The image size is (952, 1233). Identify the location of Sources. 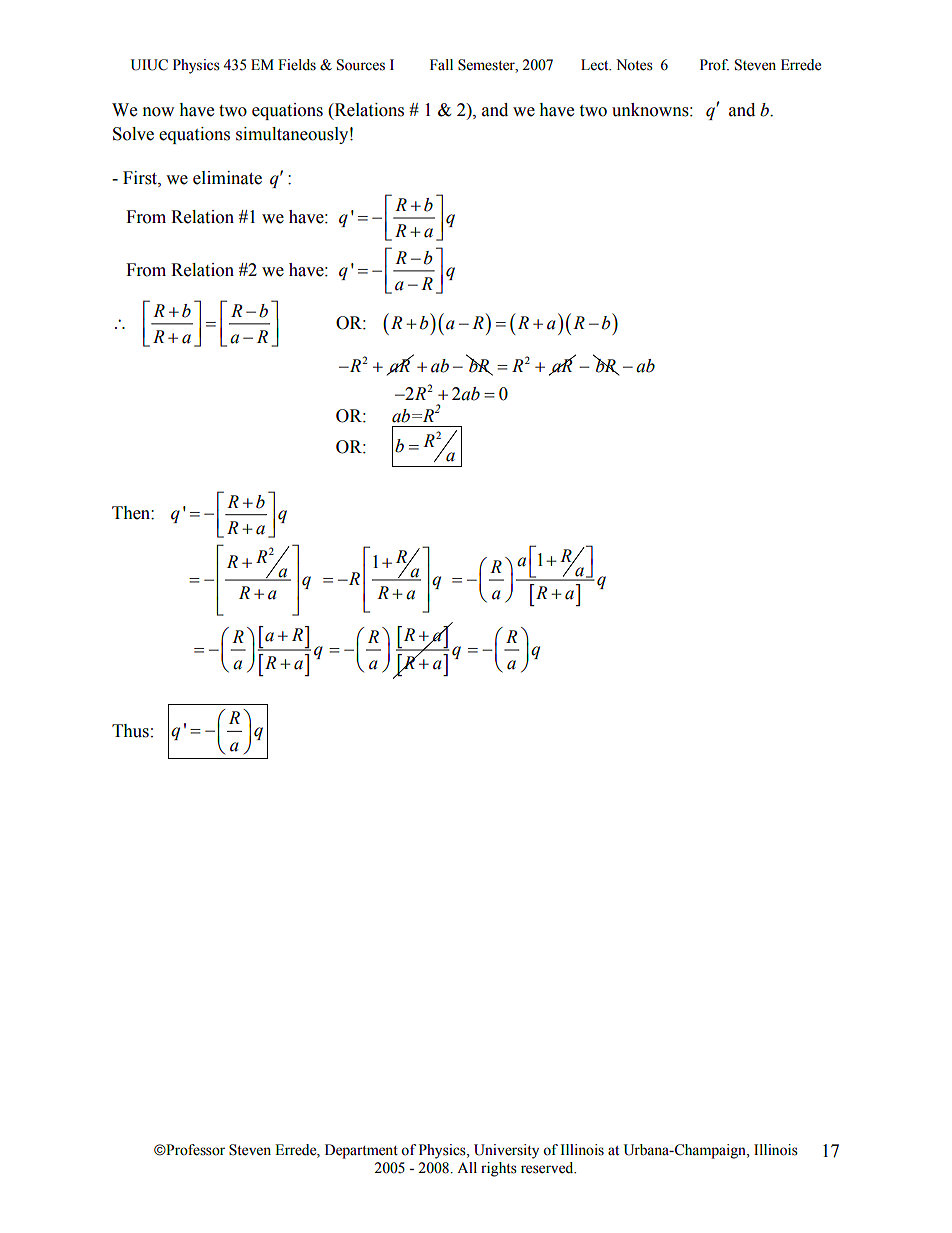
(361, 65).
